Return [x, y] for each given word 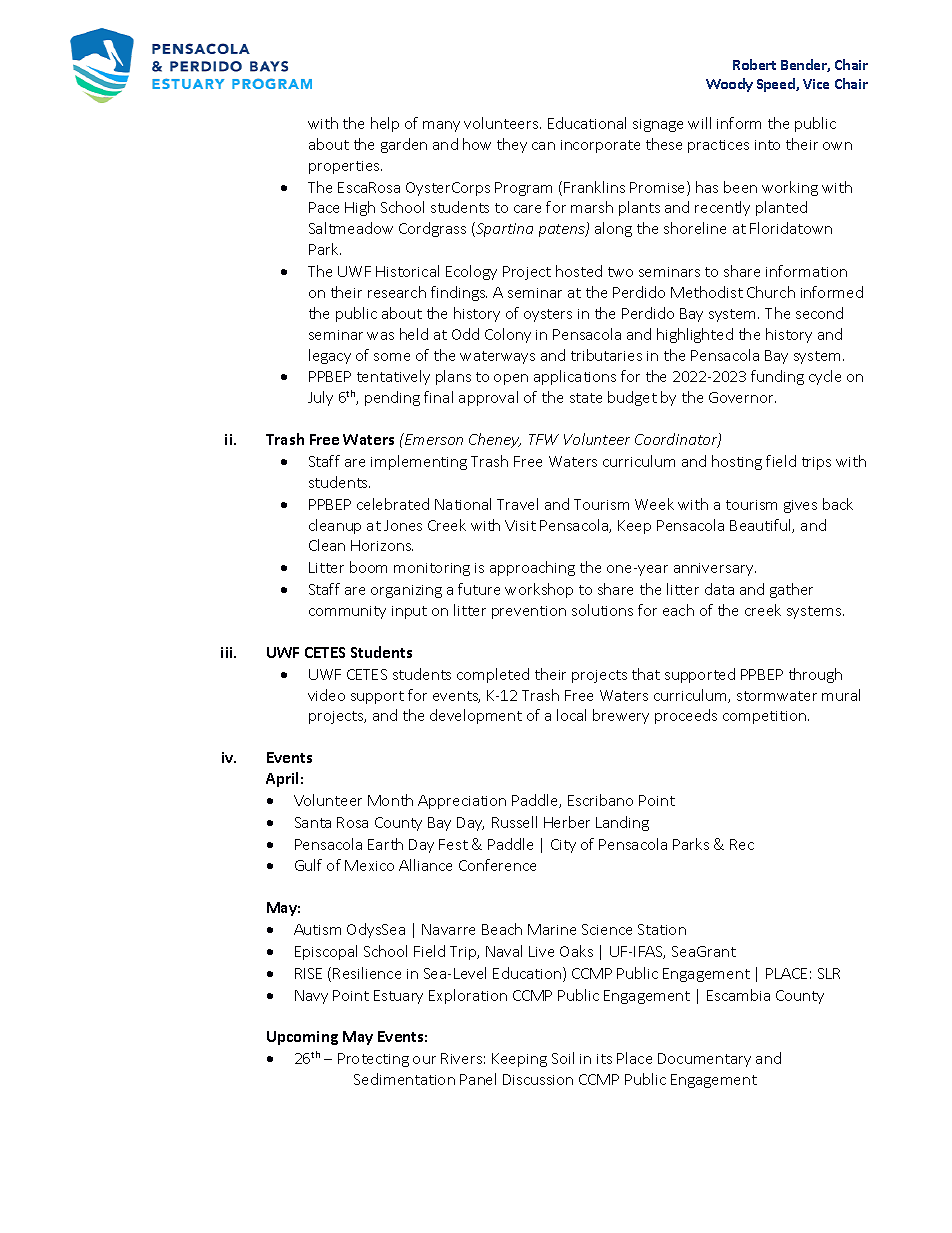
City [563, 846]
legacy [330, 356]
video [326, 695]
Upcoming [302, 1038]
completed [493, 675]
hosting [737, 462]
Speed [777, 85]
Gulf [308, 865]
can [543, 146]
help [385, 124]
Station [662, 929]
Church [771, 292]
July [320, 398]
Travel [517, 504]
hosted [579, 271]
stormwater [777, 696]
